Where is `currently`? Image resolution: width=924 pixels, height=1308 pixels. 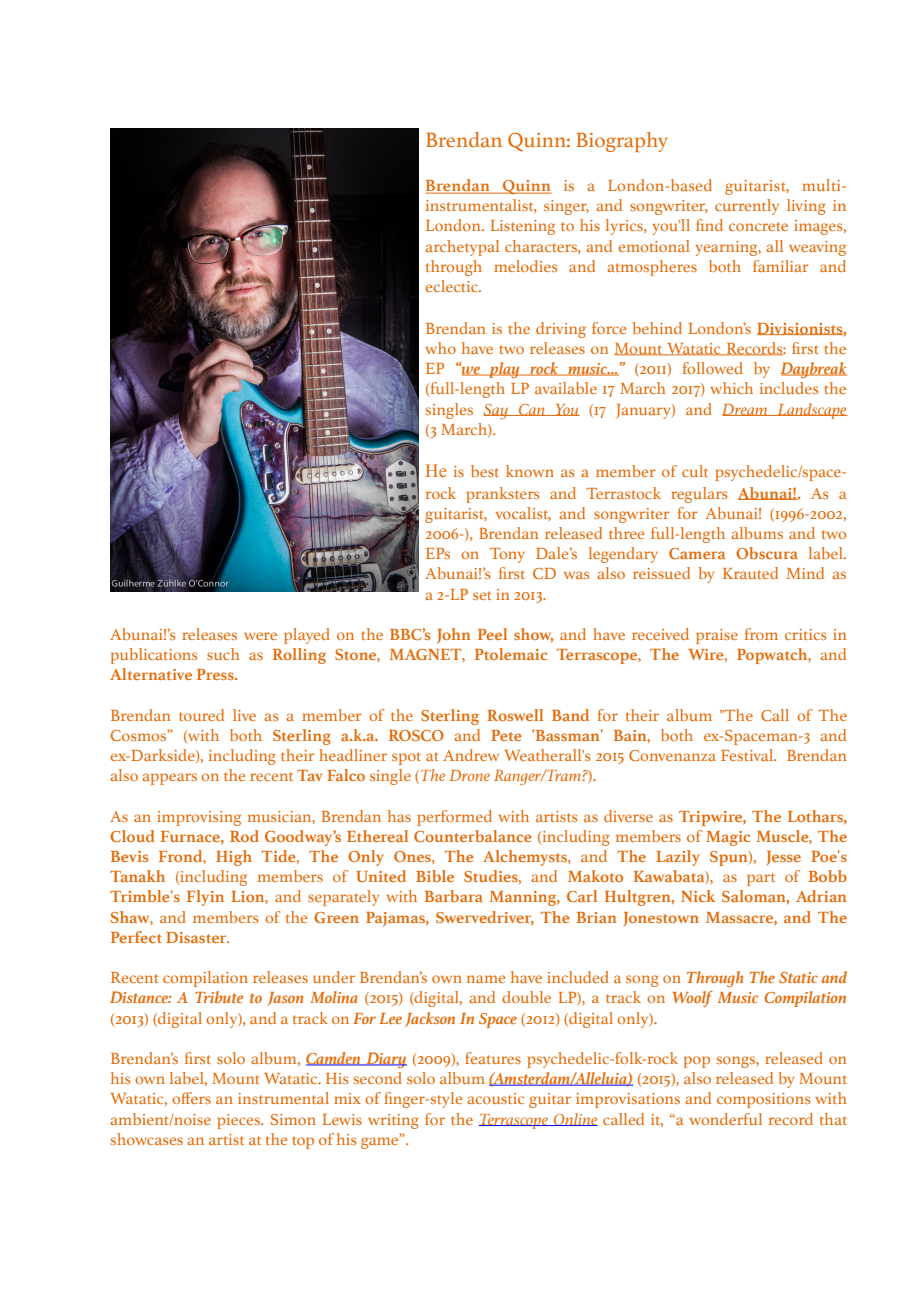 currently is located at coordinates (747, 207).
